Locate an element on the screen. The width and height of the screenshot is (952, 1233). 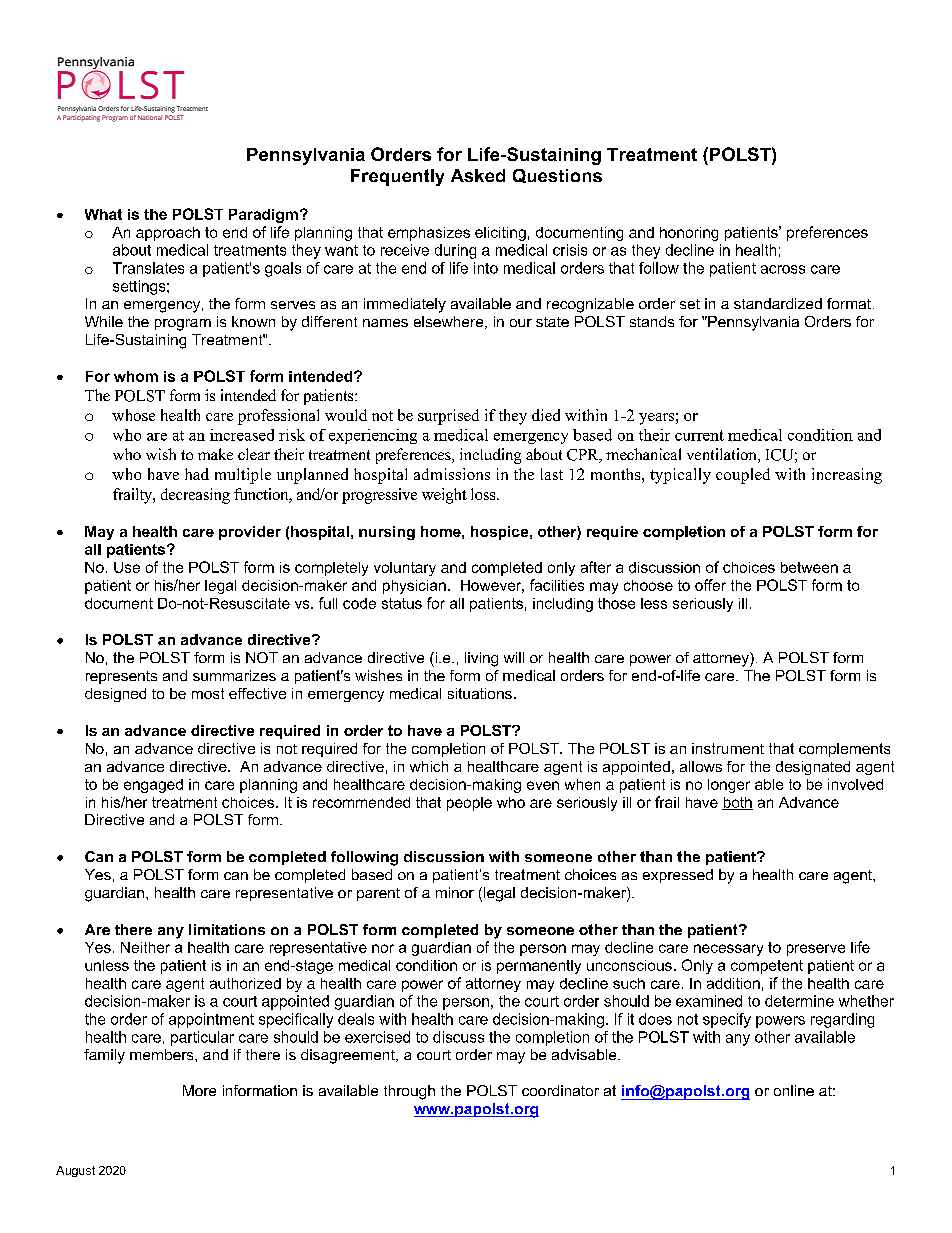
instrument is located at coordinates (728, 748).
